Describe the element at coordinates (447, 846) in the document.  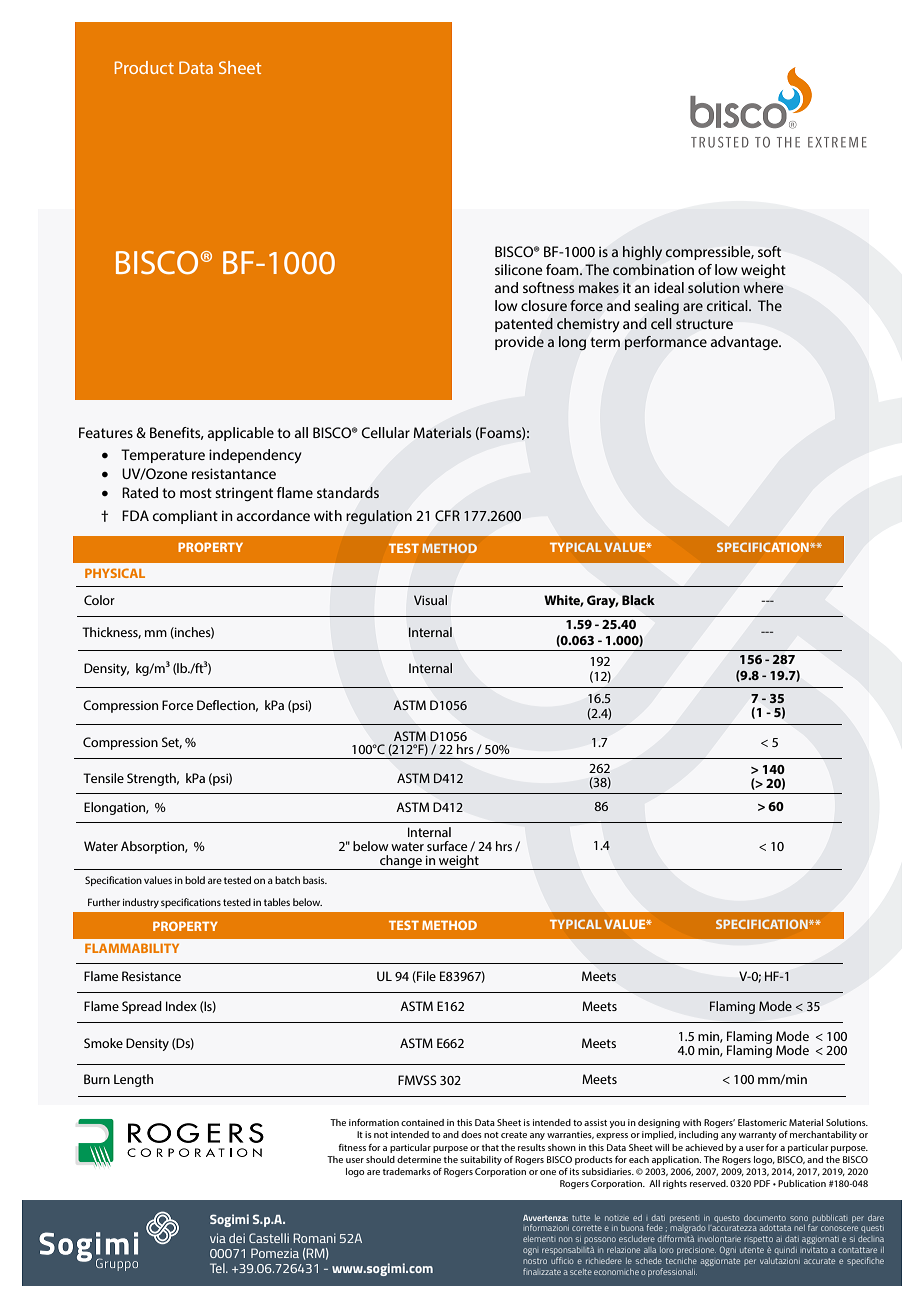
I see `surface` at that location.
